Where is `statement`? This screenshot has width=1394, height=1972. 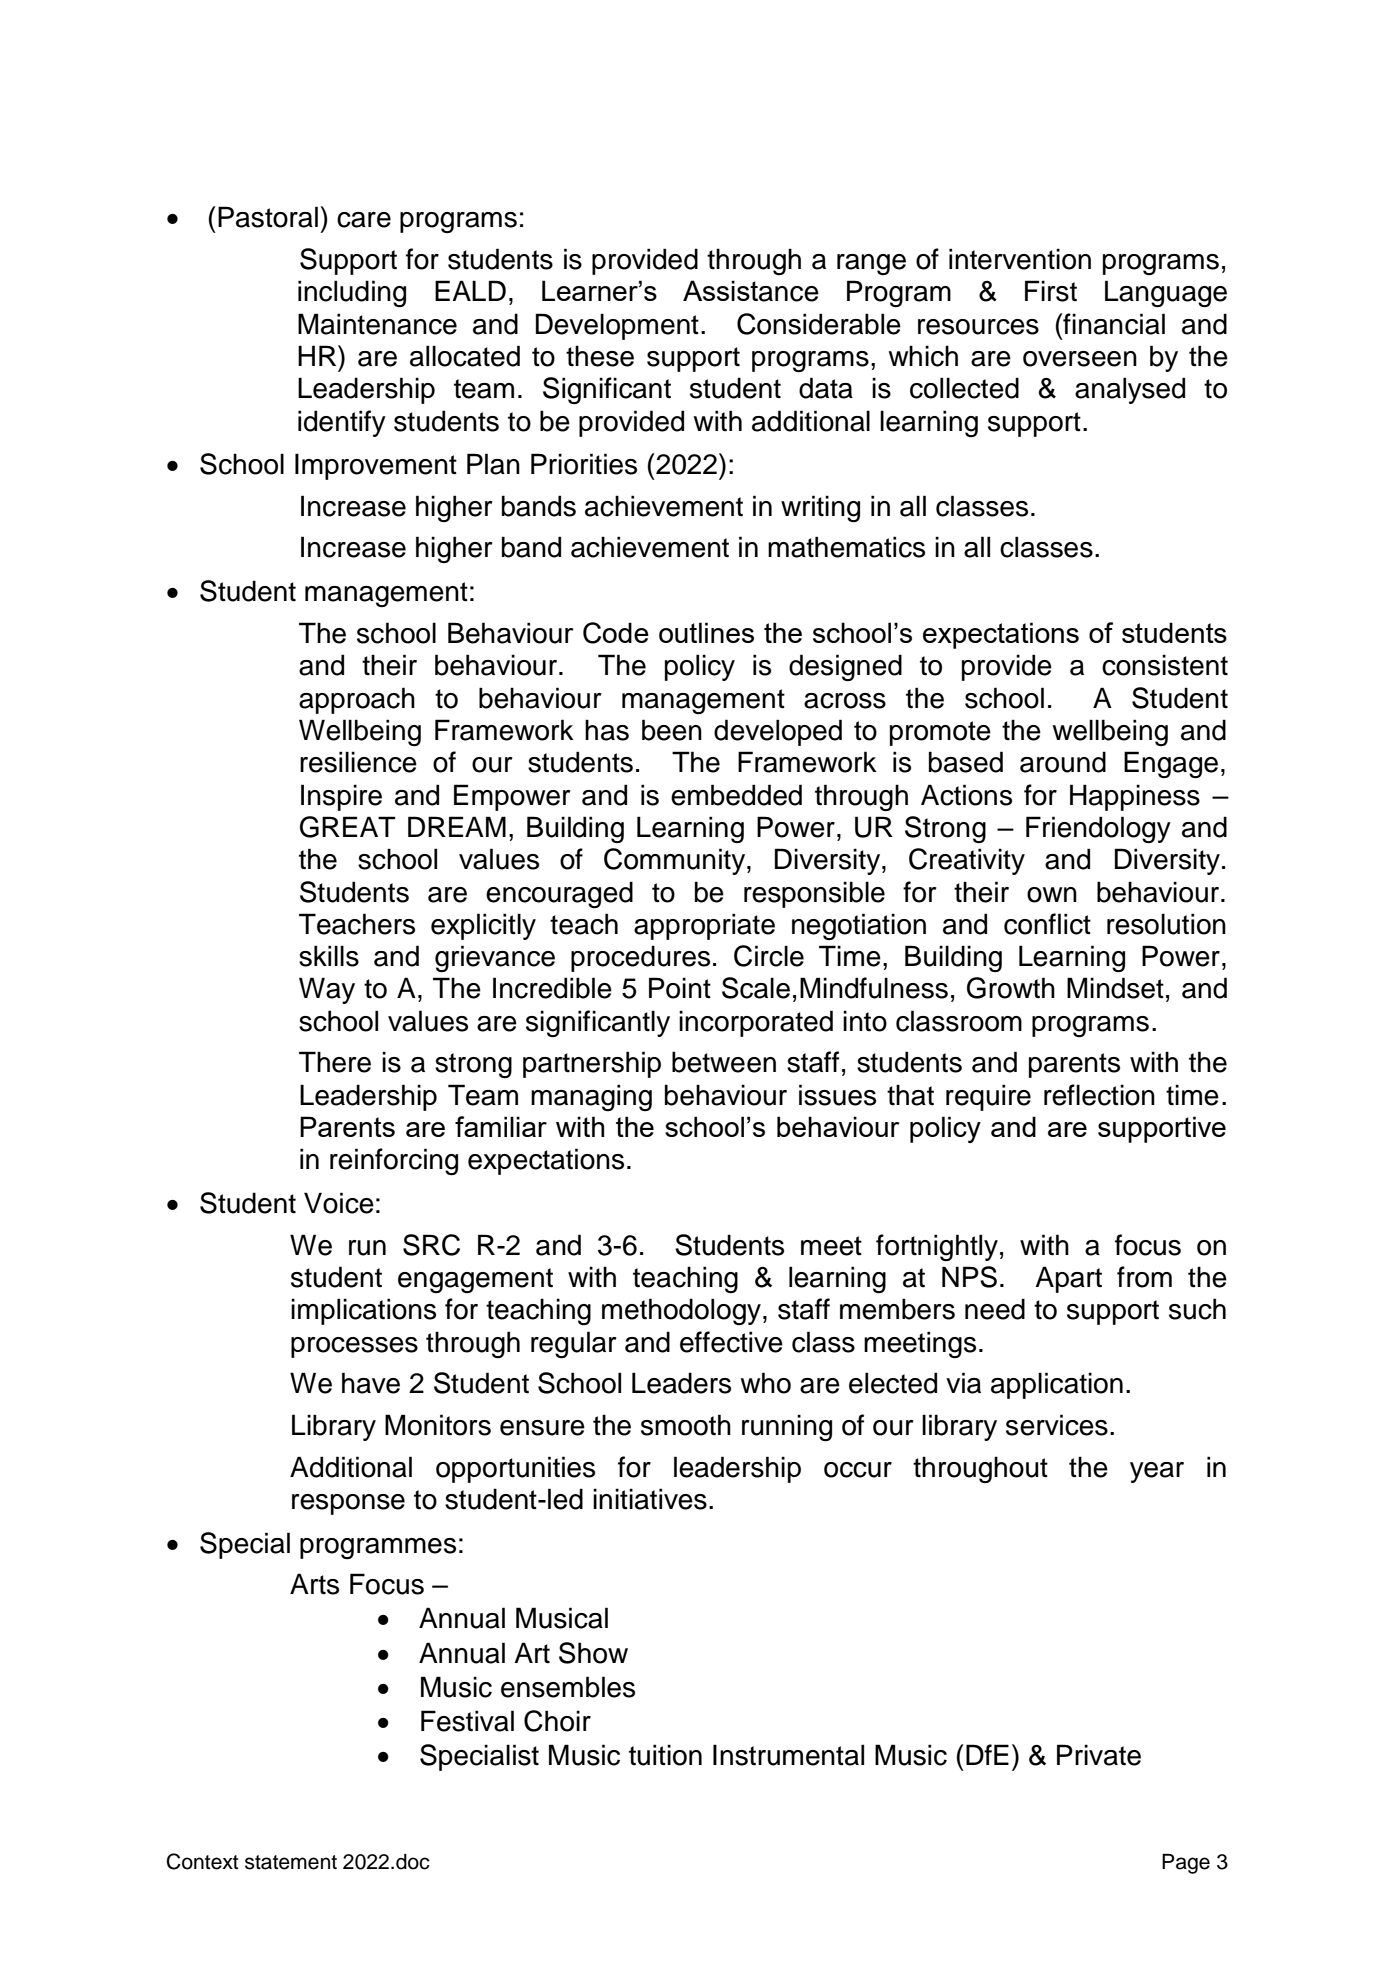 statement is located at coordinates (291, 1862).
